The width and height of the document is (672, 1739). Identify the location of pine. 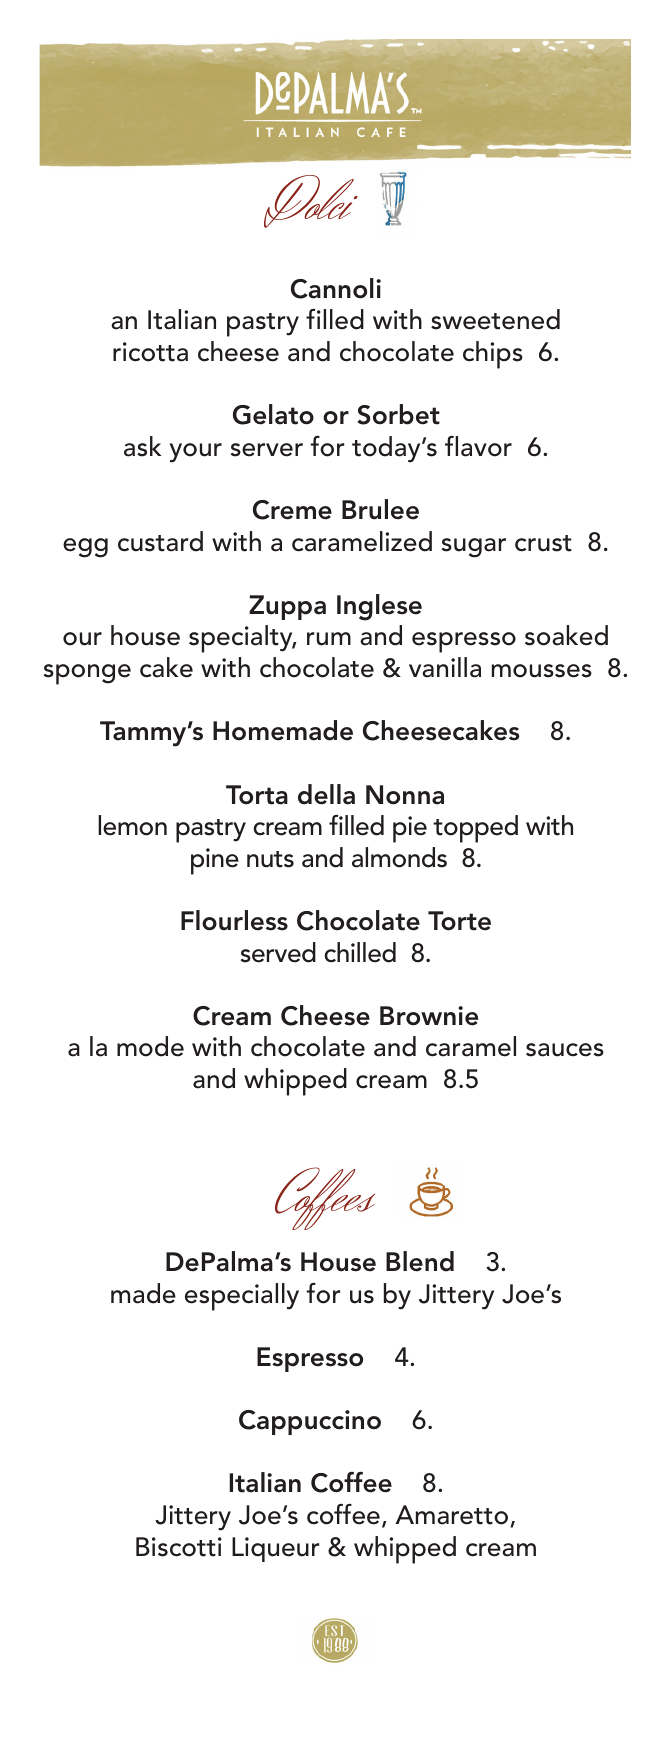
(215, 861).
